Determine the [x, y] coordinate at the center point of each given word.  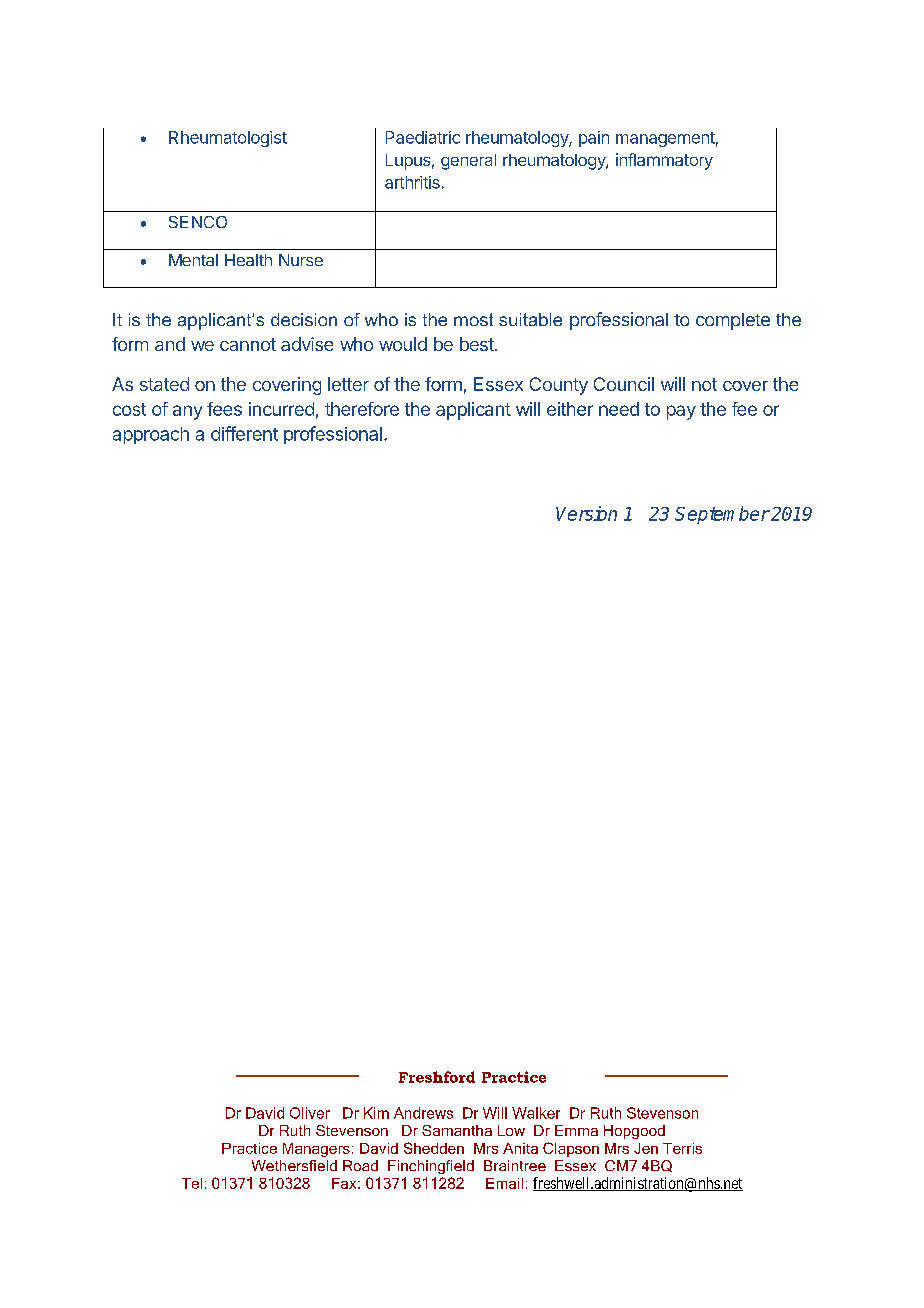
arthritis [412, 182]
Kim [376, 1113]
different [244, 433]
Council [624, 384]
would [403, 344]
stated [164, 384]
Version [586, 513]
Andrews [423, 1113]
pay [681, 412]
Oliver [310, 1113]
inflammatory [664, 161]
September [722, 515]
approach [151, 435]
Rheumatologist [228, 139]
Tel [192, 1183]
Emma [576, 1130]
